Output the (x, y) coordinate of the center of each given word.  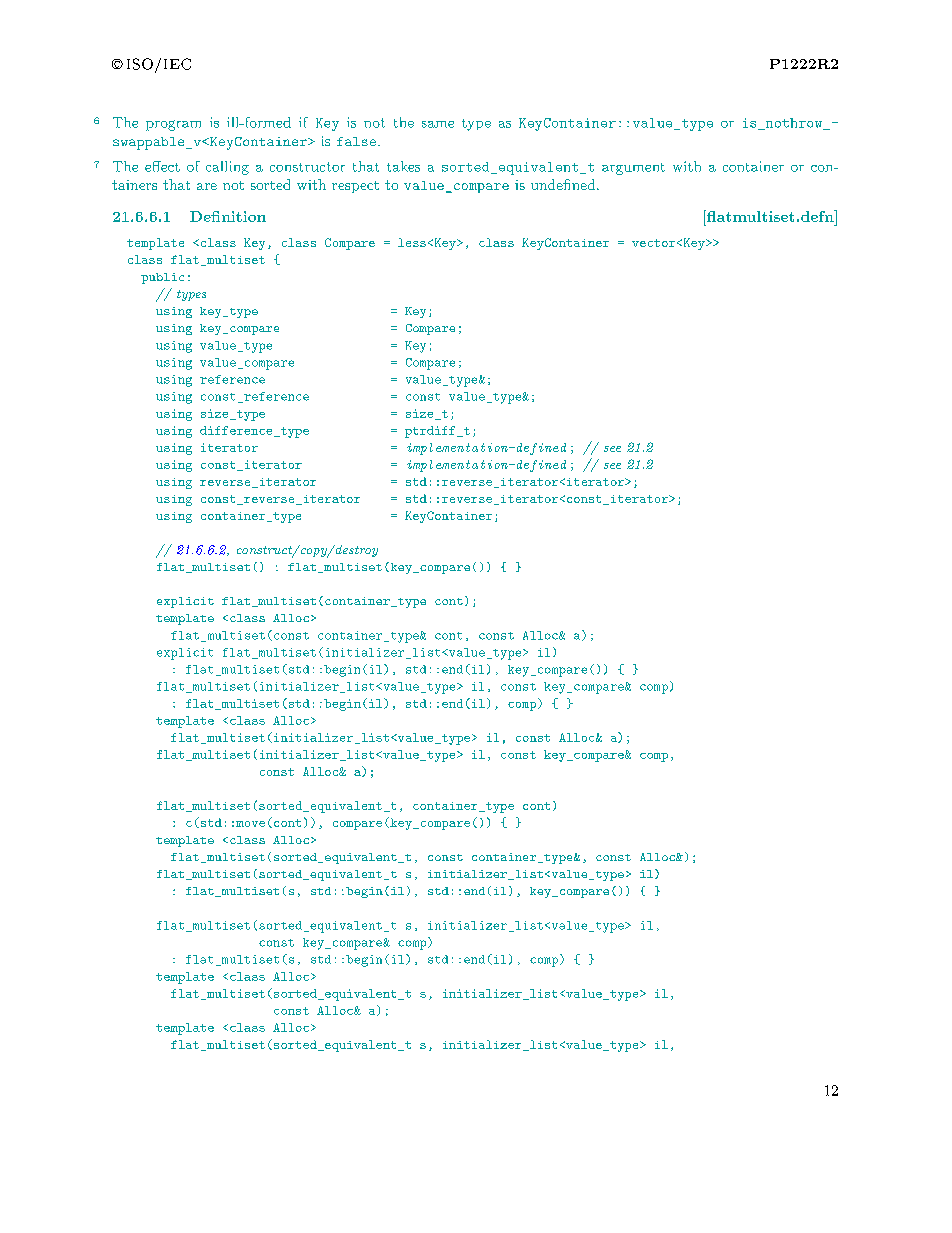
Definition (228, 216)
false (356, 141)
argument (633, 169)
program (173, 125)
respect (355, 187)
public (162, 278)
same (438, 124)
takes (403, 166)
